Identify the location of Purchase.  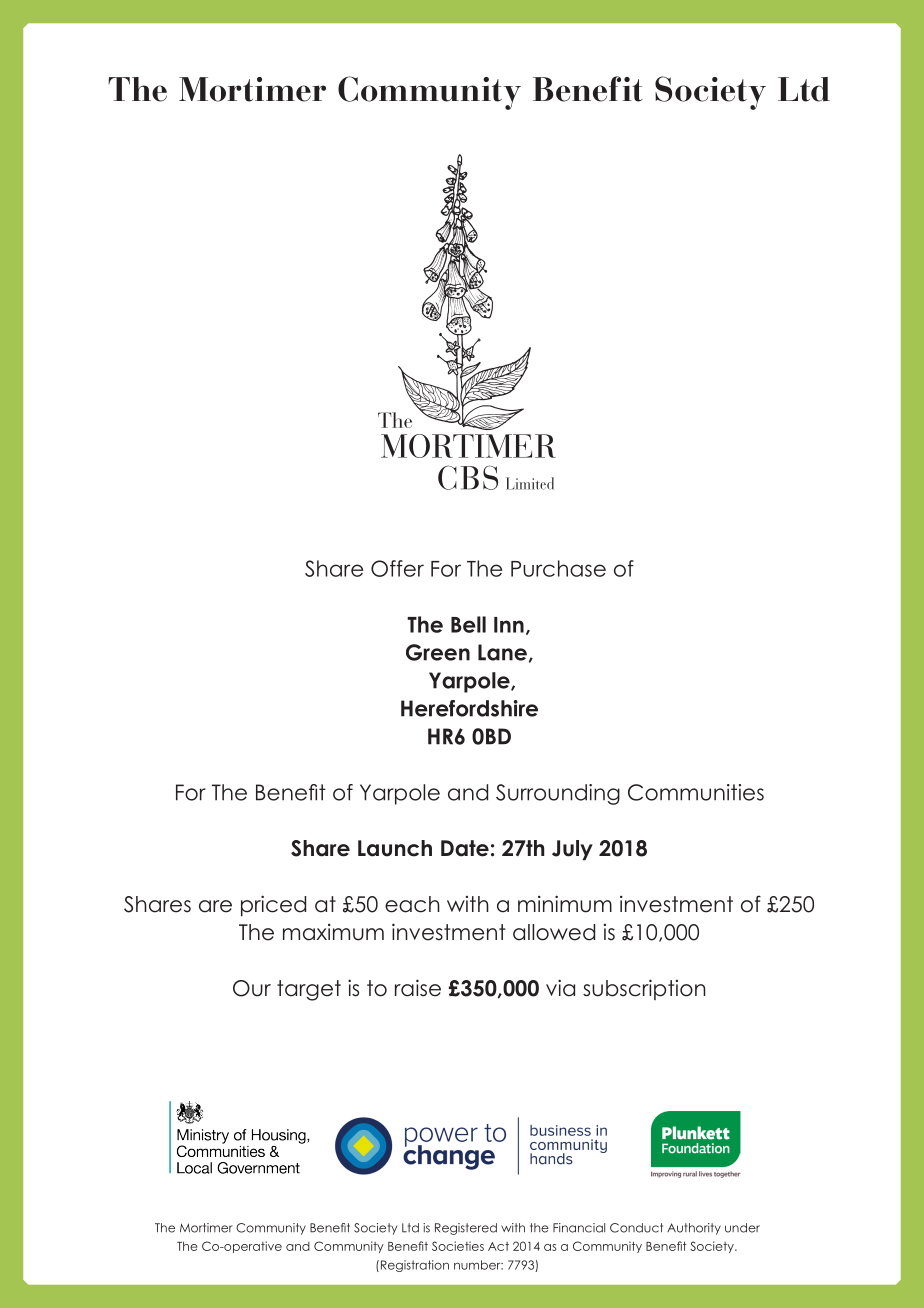
(558, 568).
